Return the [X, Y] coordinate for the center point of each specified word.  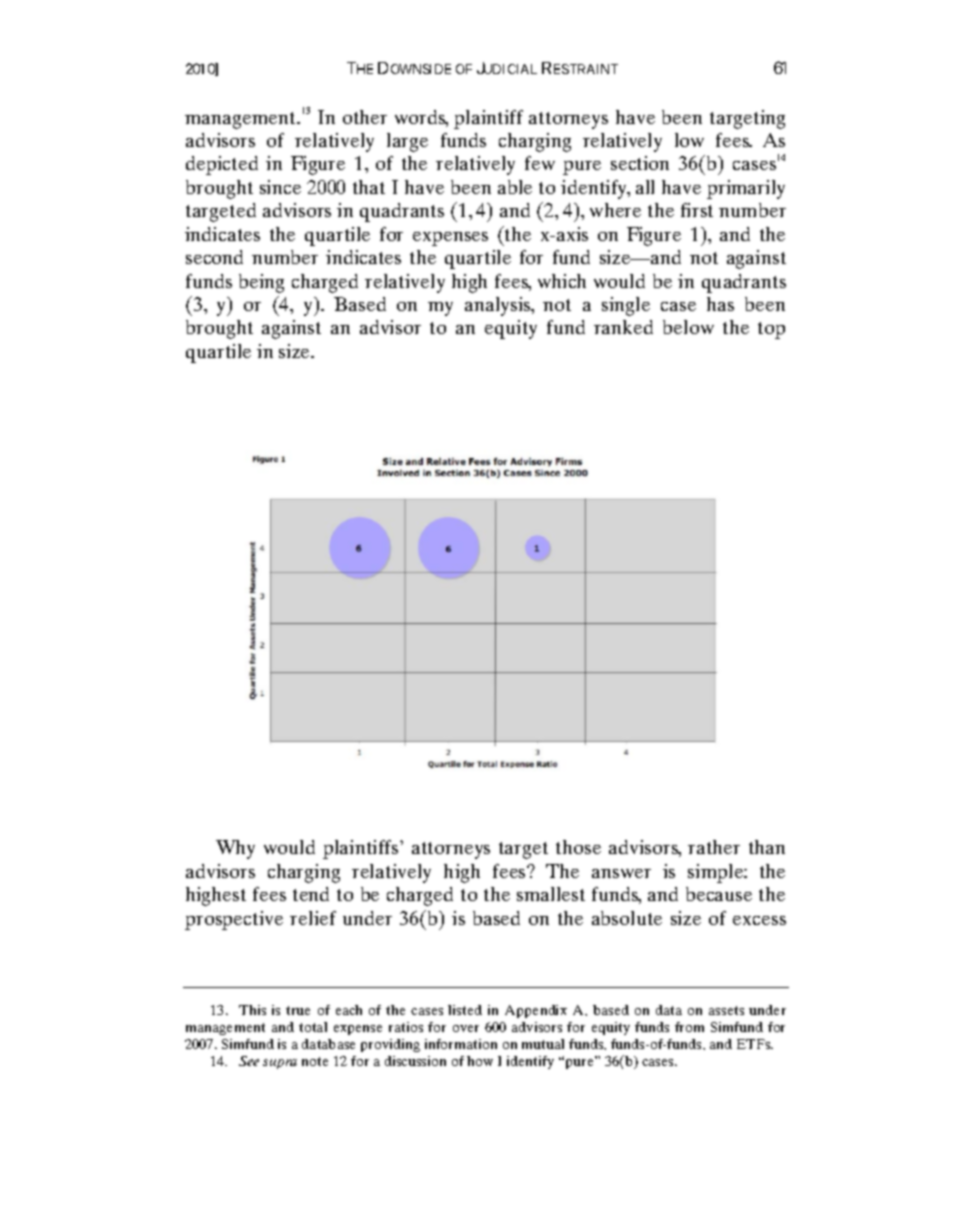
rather [714, 847]
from [689, 1027]
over [466, 1028]
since [280, 187]
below [688, 327]
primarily [746, 189]
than [767, 847]
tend [311, 894]
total [313, 1027]
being [261, 283]
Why [235, 849]
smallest [551, 894]
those [578, 847]
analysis [499, 306]
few [540, 163]
